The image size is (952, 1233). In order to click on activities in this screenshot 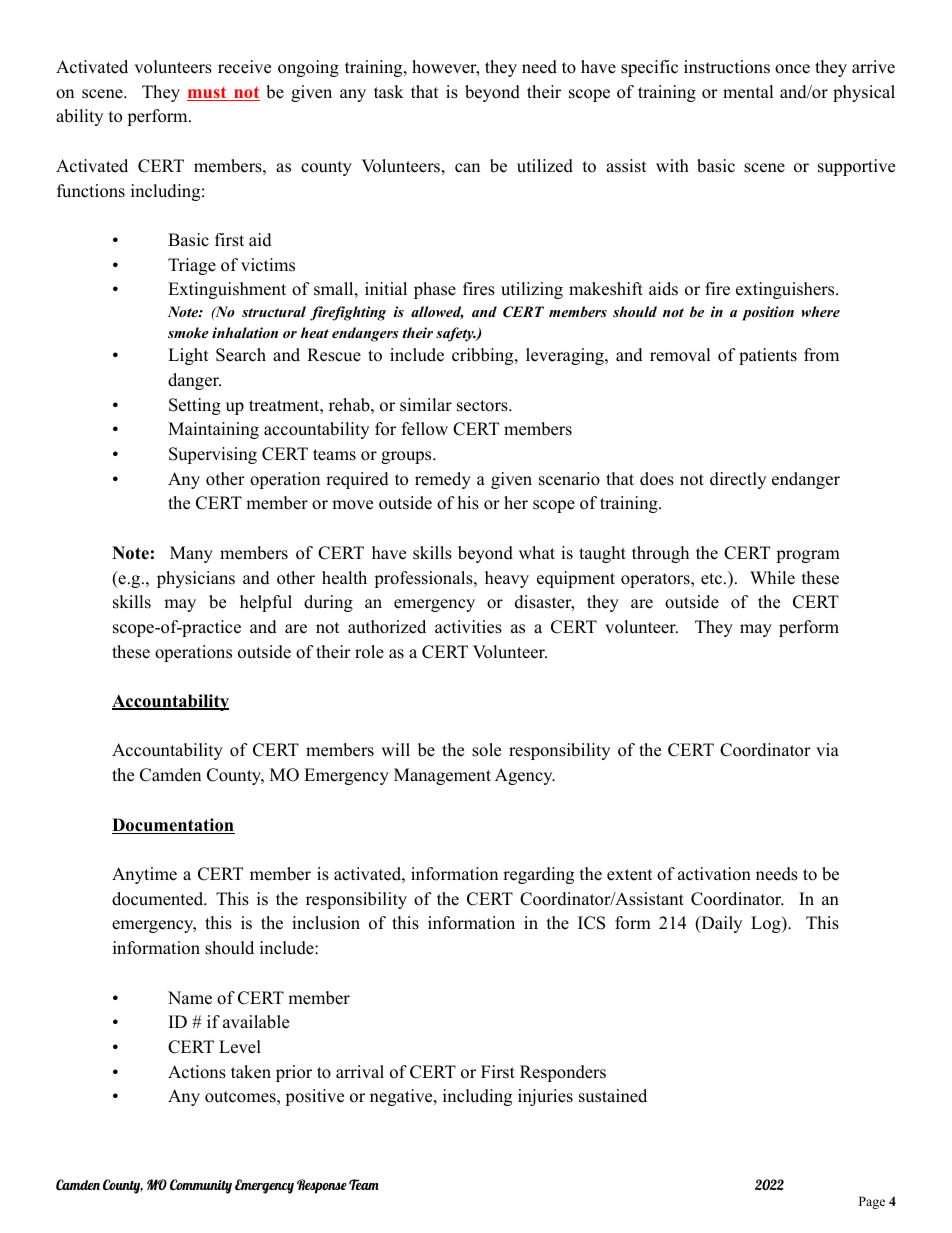, I will do `click(468, 627)`.
